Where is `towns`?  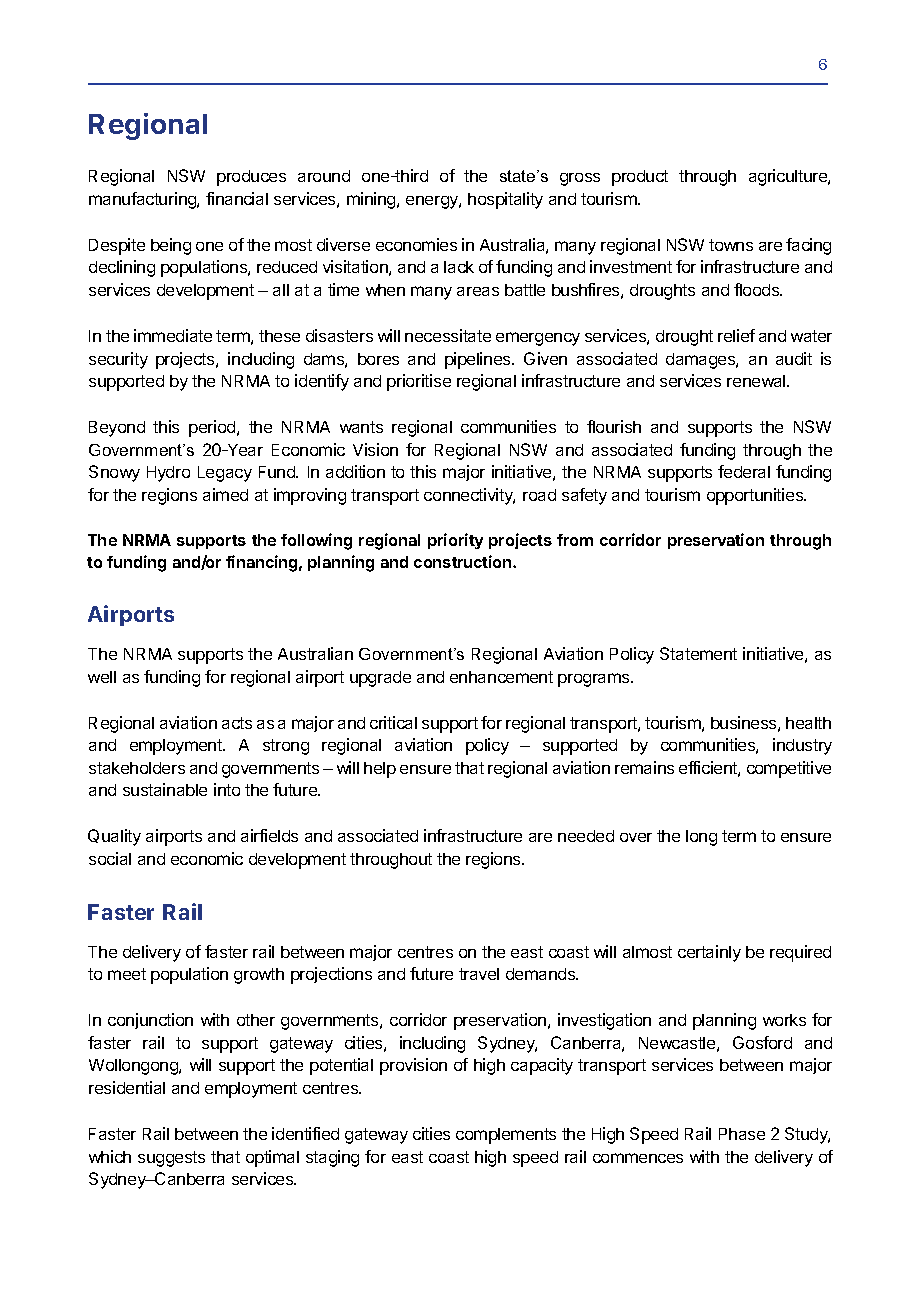
towns is located at coordinates (731, 245).
